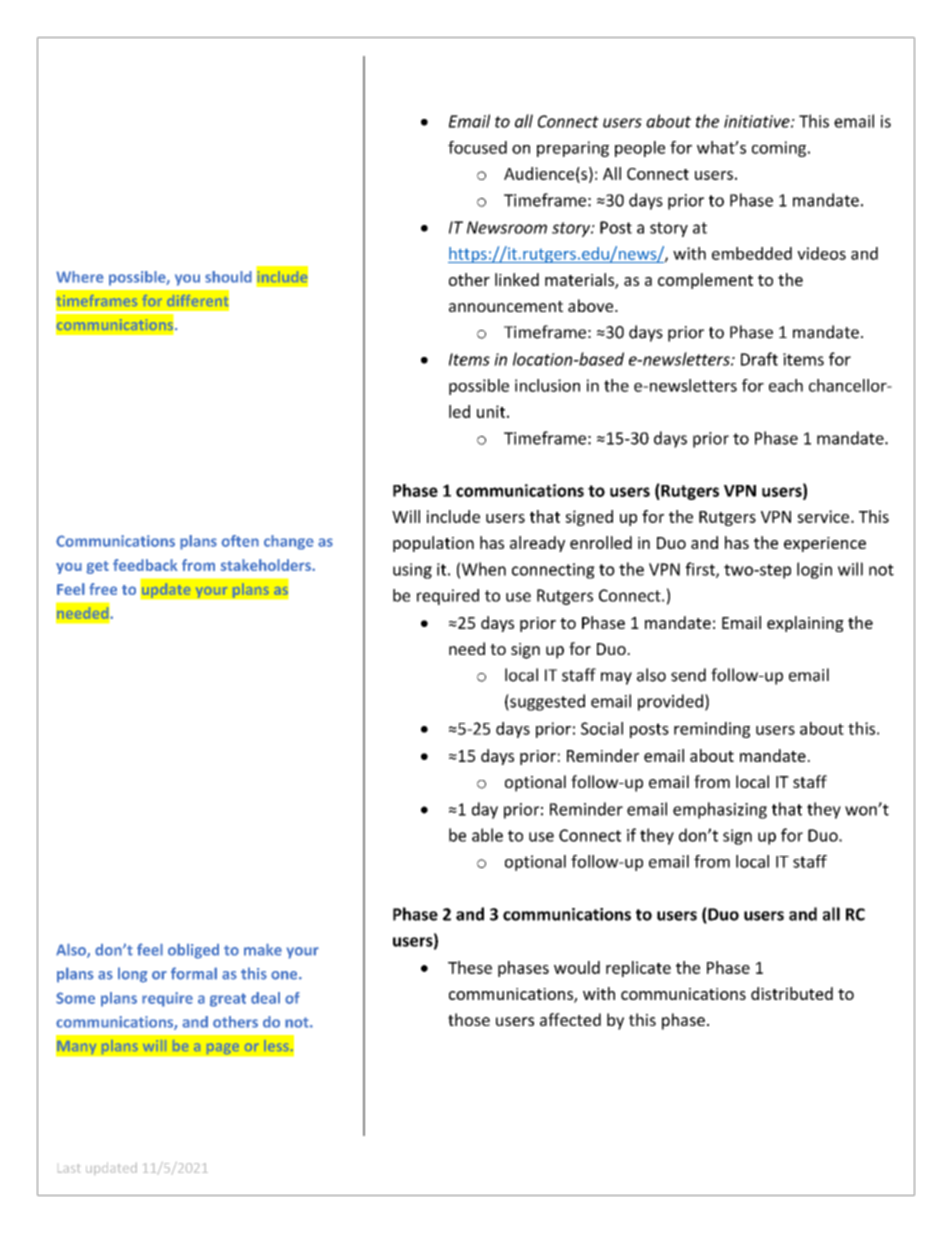 The height and width of the screenshot is (1233, 952). Describe the element at coordinates (824, 516) in the screenshot. I see `service` at that location.
